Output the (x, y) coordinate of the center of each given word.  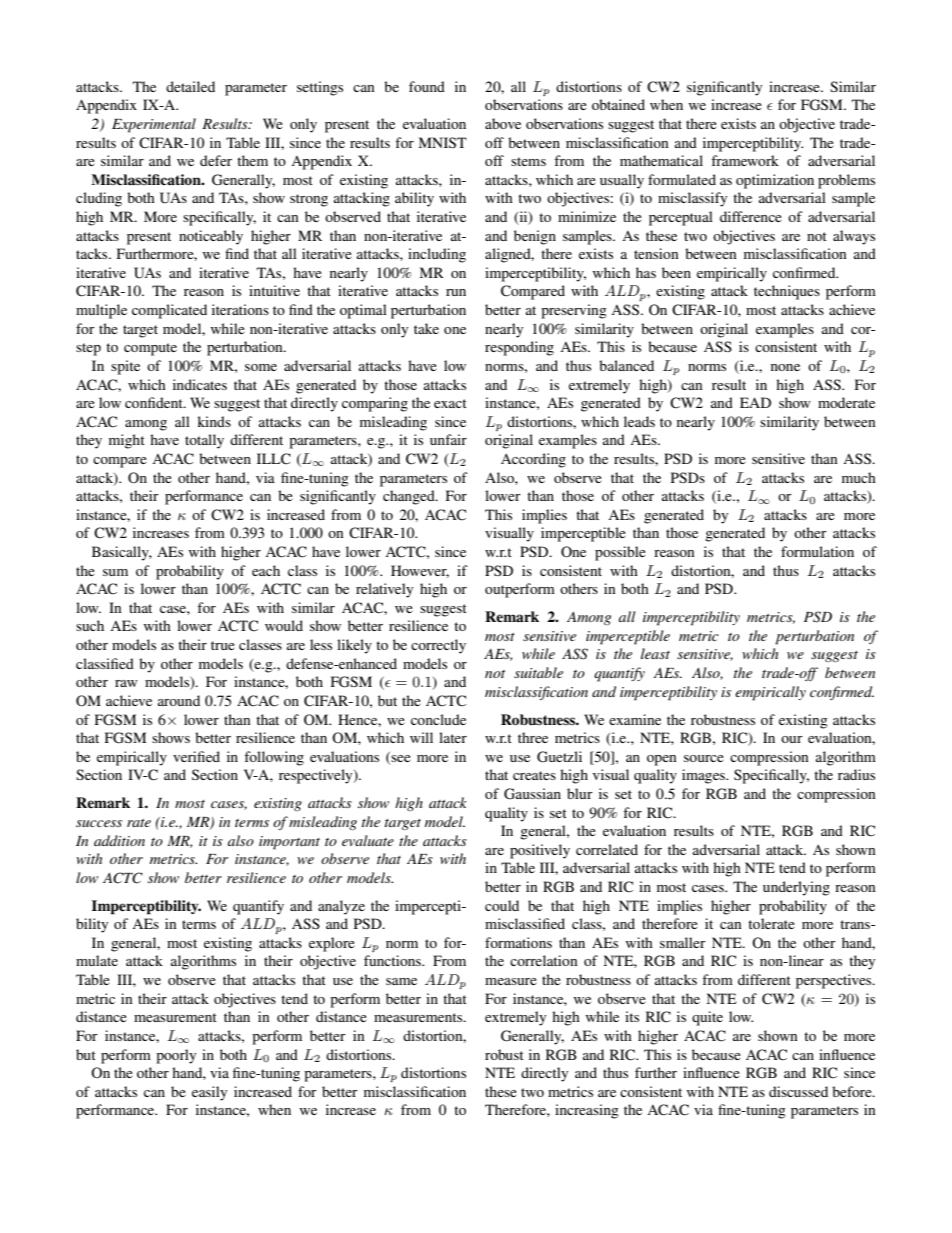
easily (209, 1093)
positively (540, 851)
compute (150, 349)
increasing (587, 1111)
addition (119, 840)
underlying (796, 888)
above (503, 123)
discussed (798, 1091)
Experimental (154, 125)
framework (745, 160)
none (785, 367)
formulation (817, 551)
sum (115, 572)
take (426, 328)
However (420, 571)
